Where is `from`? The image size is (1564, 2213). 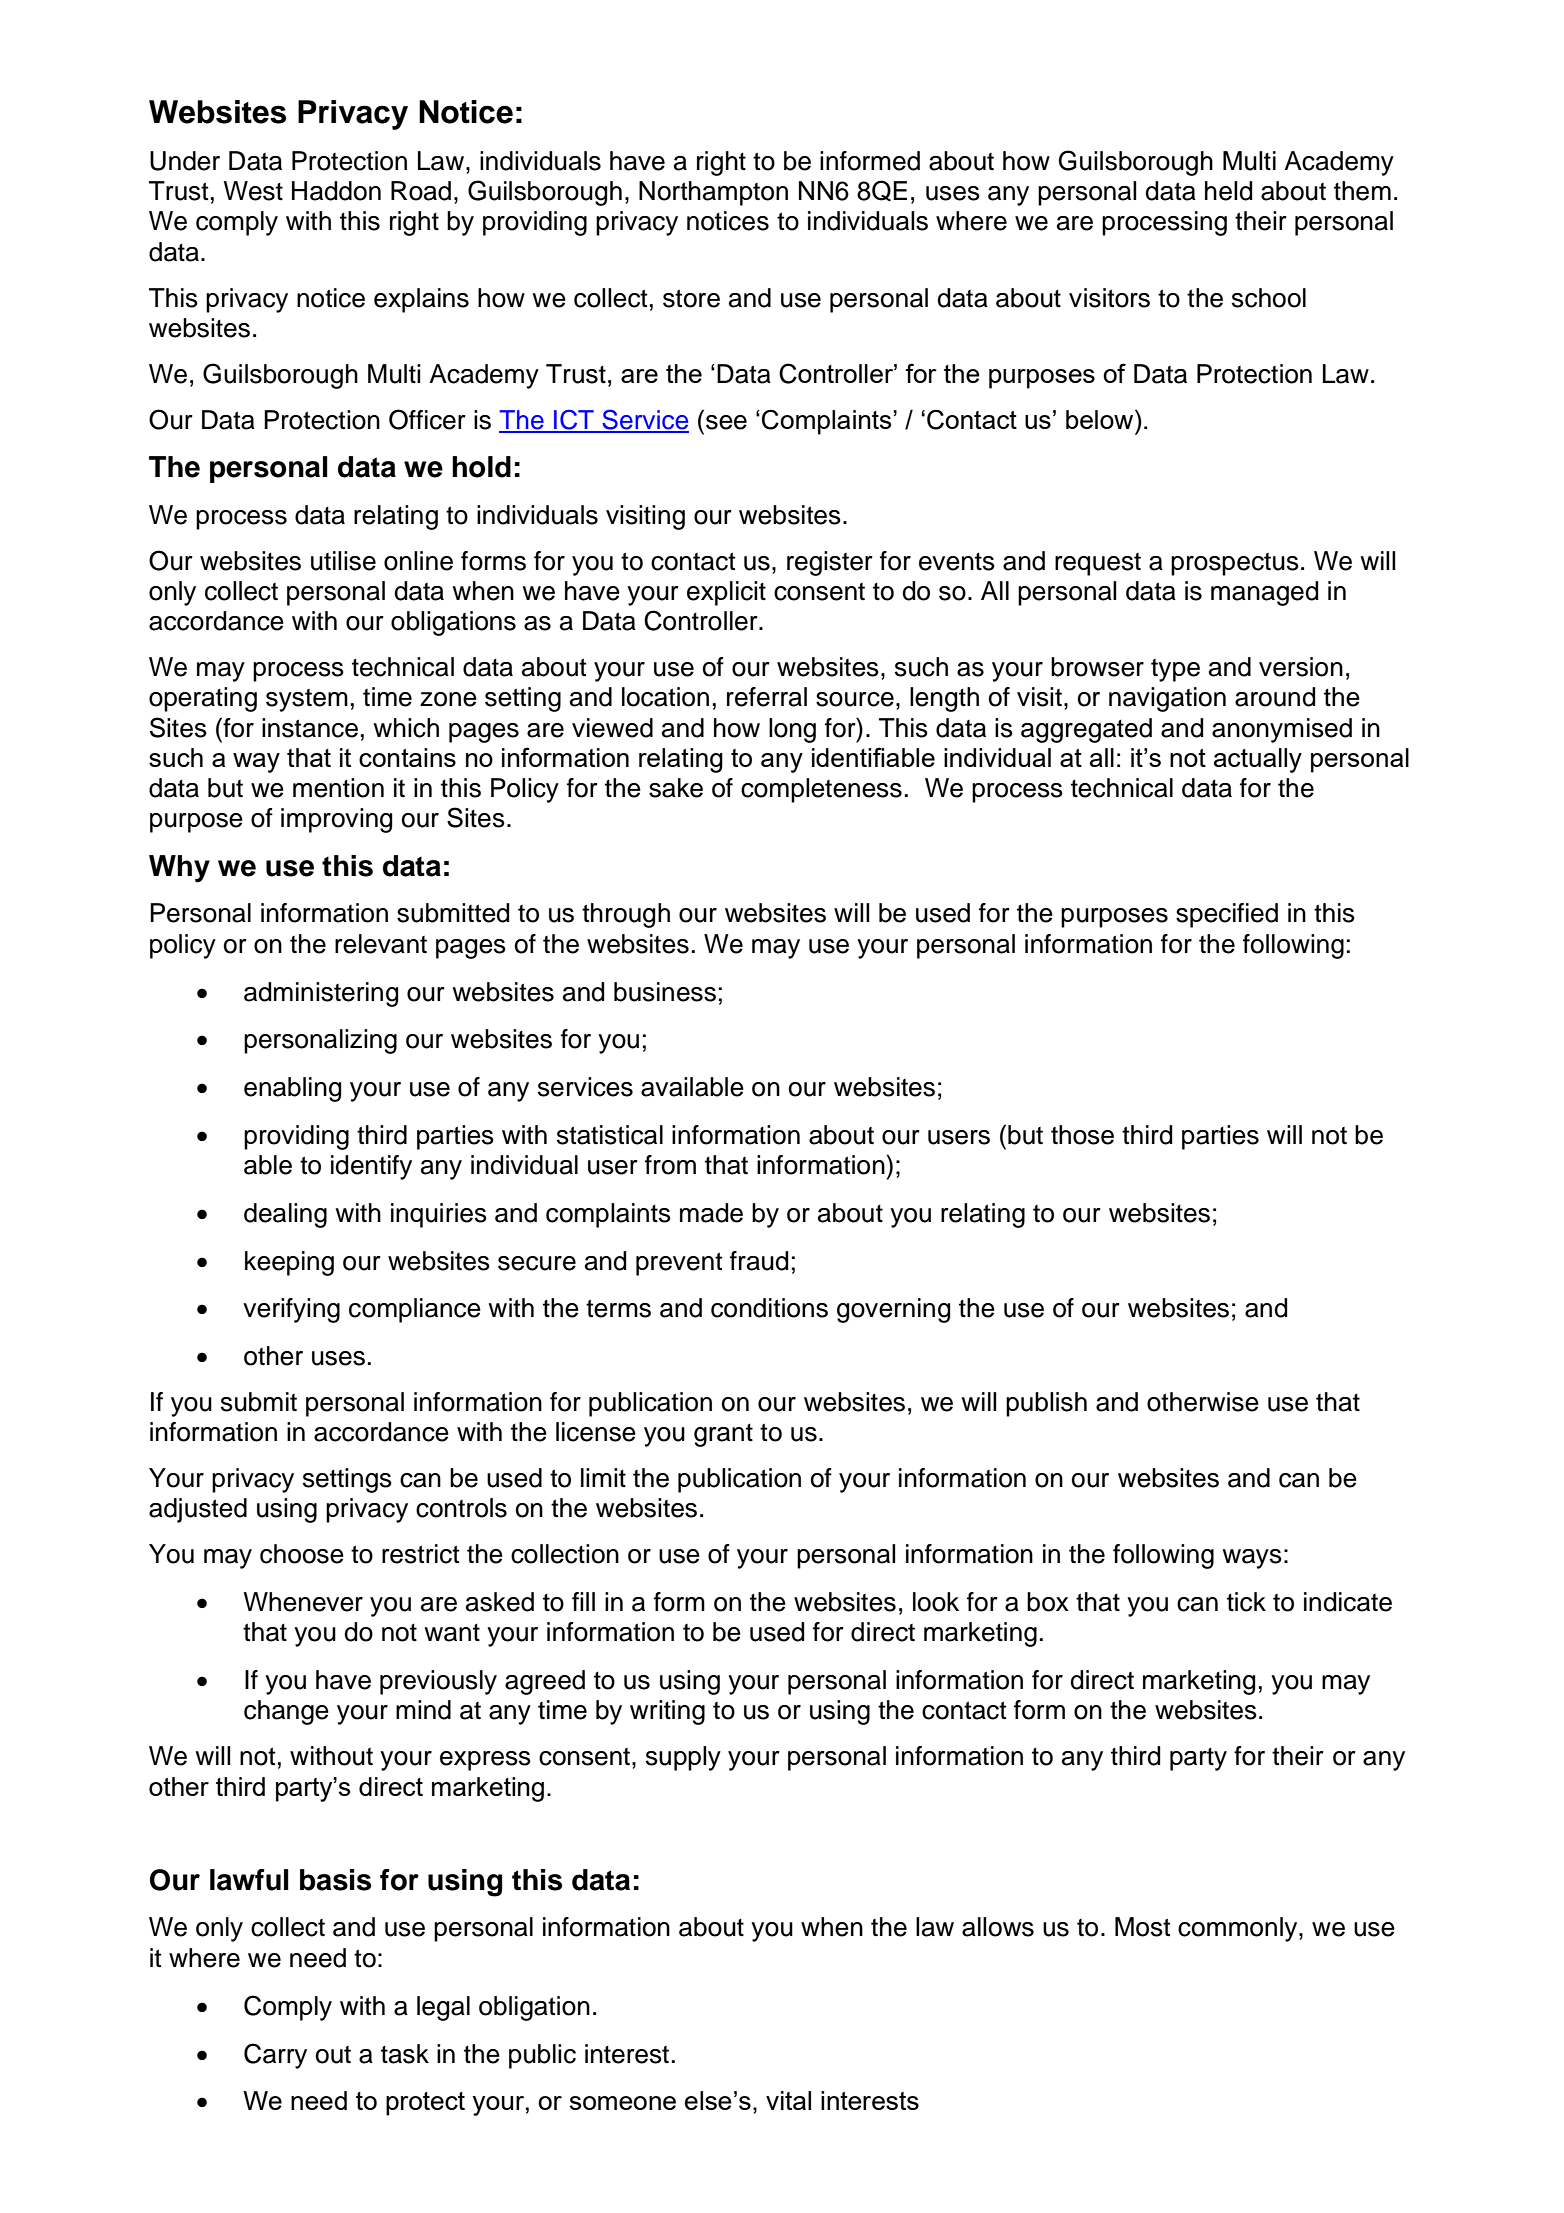 from is located at coordinates (670, 1165).
